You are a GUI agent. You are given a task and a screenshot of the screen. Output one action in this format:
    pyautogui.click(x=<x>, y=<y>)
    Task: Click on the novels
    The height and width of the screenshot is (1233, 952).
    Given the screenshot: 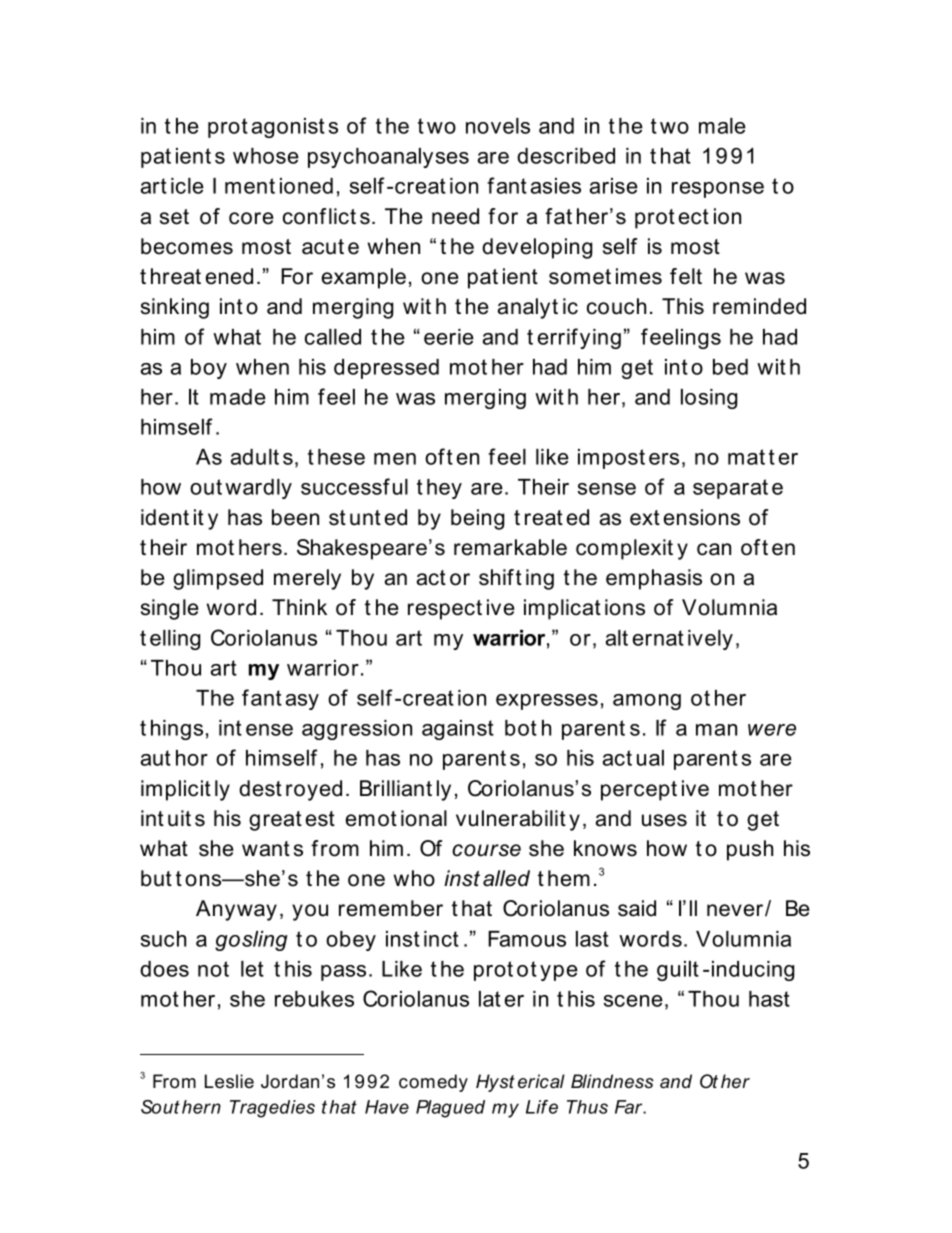 What is the action you would take?
    pyautogui.click(x=498, y=126)
